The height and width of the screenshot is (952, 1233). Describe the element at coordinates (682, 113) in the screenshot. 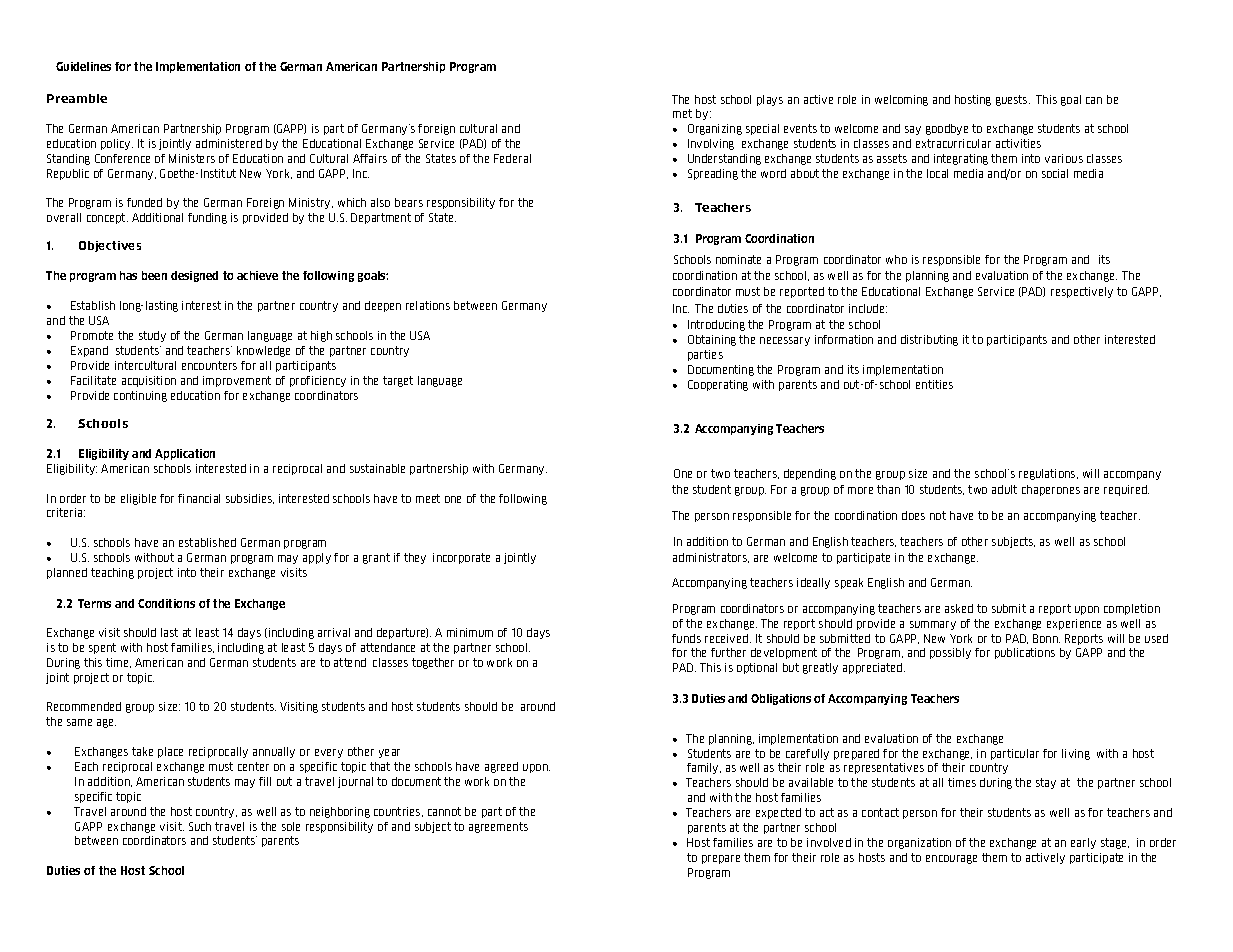

I see `met` at that location.
